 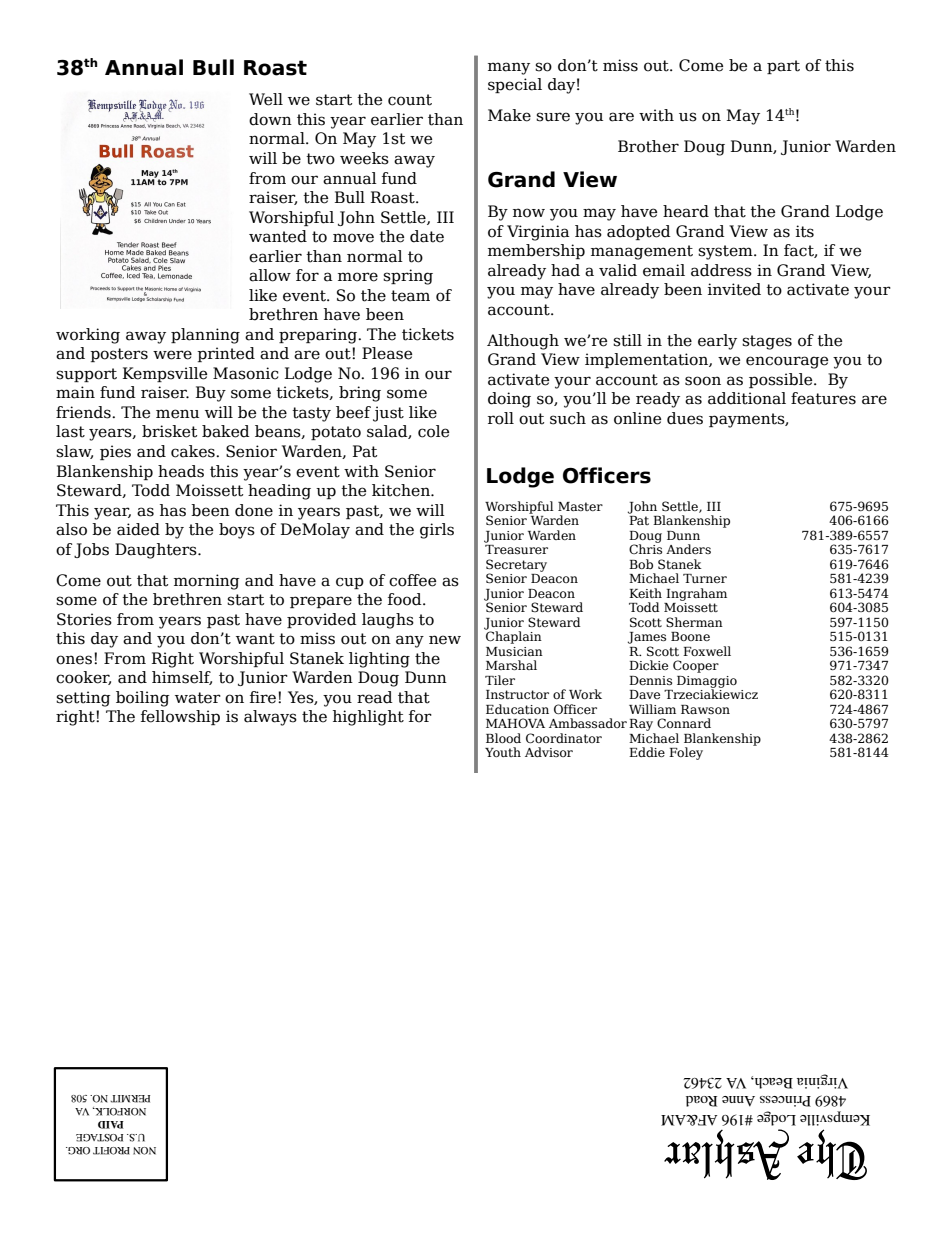 I want to click on part, so click(x=783, y=67).
